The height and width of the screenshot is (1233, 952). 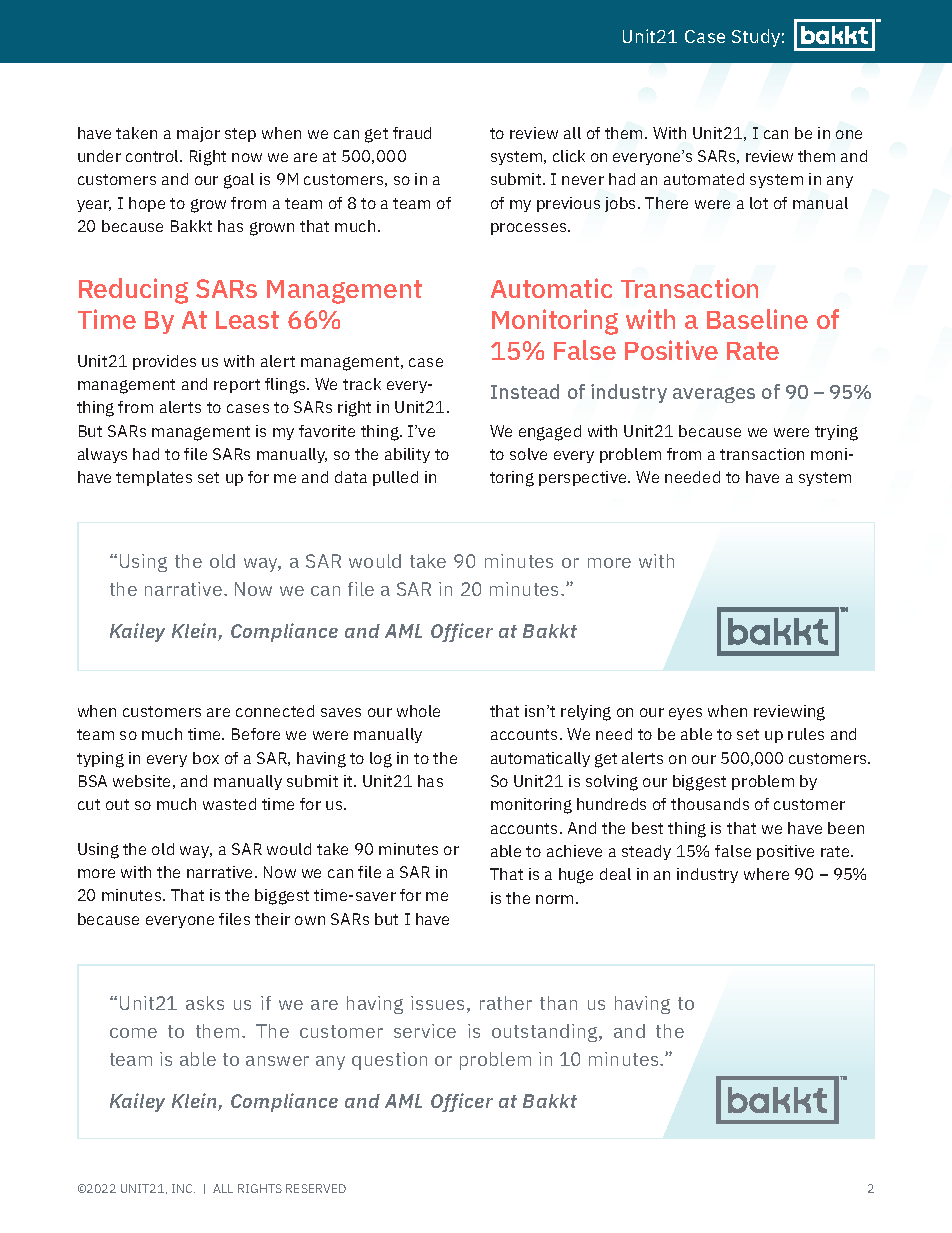 What do you see at coordinates (183, 1188) in the screenshot?
I see `INC` at bounding box center [183, 1188].
